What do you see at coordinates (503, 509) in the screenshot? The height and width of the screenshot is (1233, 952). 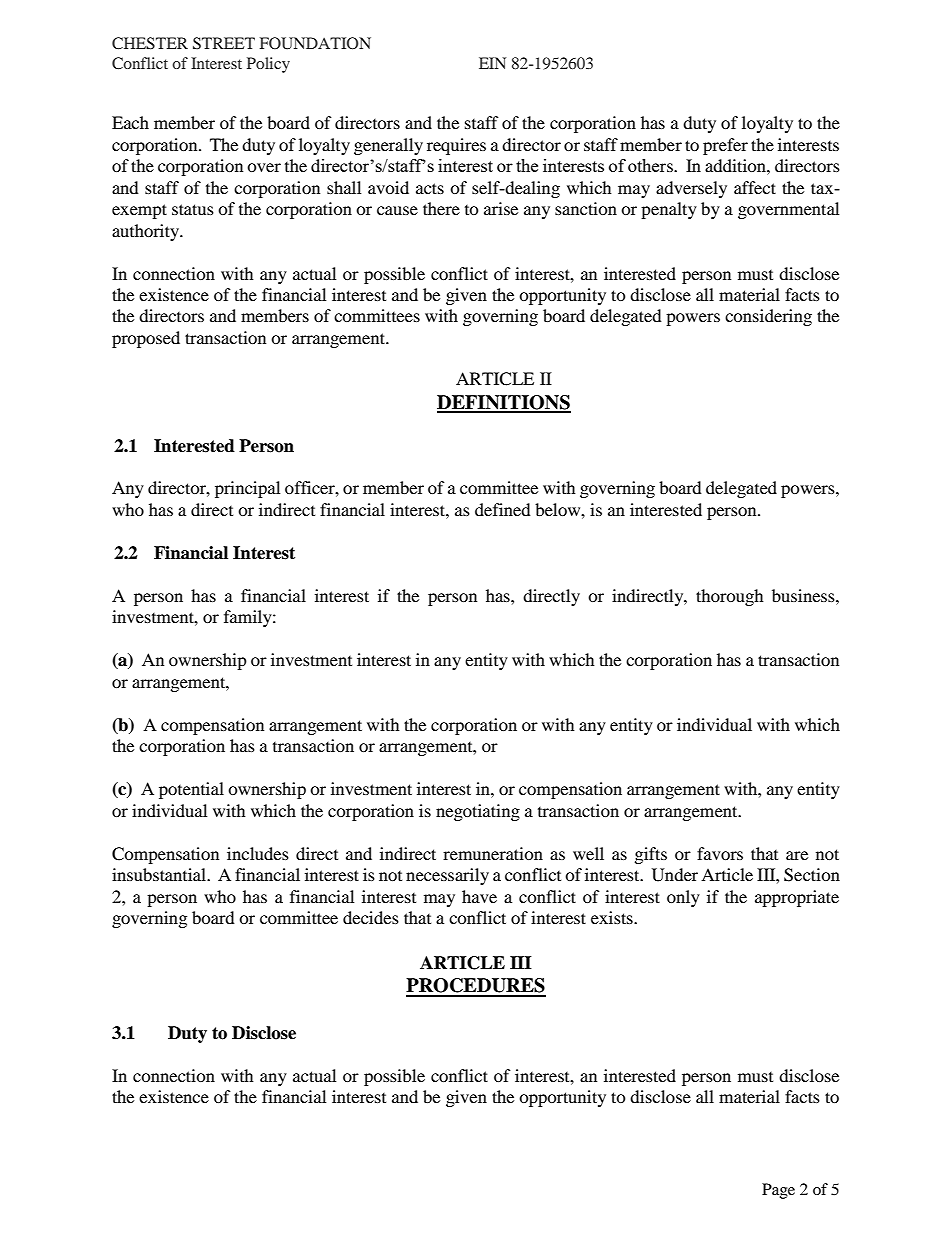 I see `defined` at bounding box center [503, 509].
